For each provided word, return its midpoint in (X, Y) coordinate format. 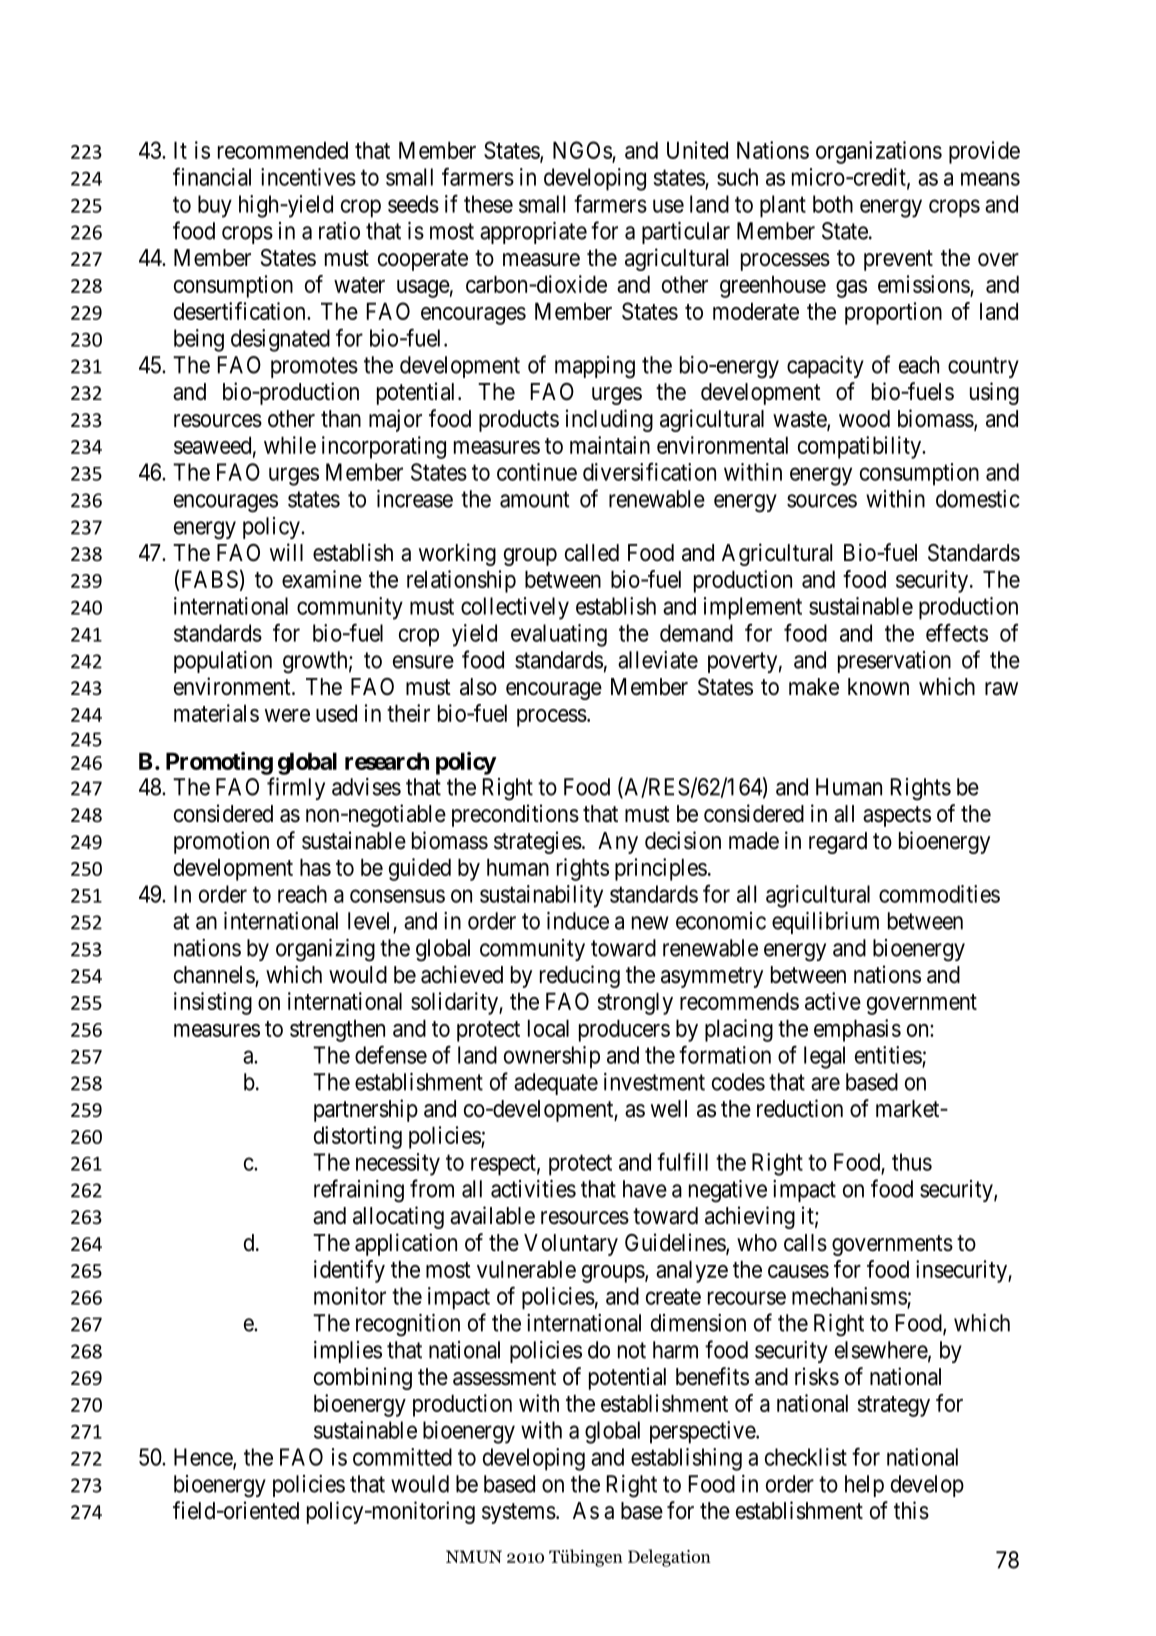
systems (519, 1513)
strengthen (337, 1031)
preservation (894, 662)
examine (322, 579)
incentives (308, 177)
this (911, 1510)
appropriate (533, 233)
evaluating (559, 635)
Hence (204, 1458)
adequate (556, 1084)
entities (888, 1055)
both (833, 204)
